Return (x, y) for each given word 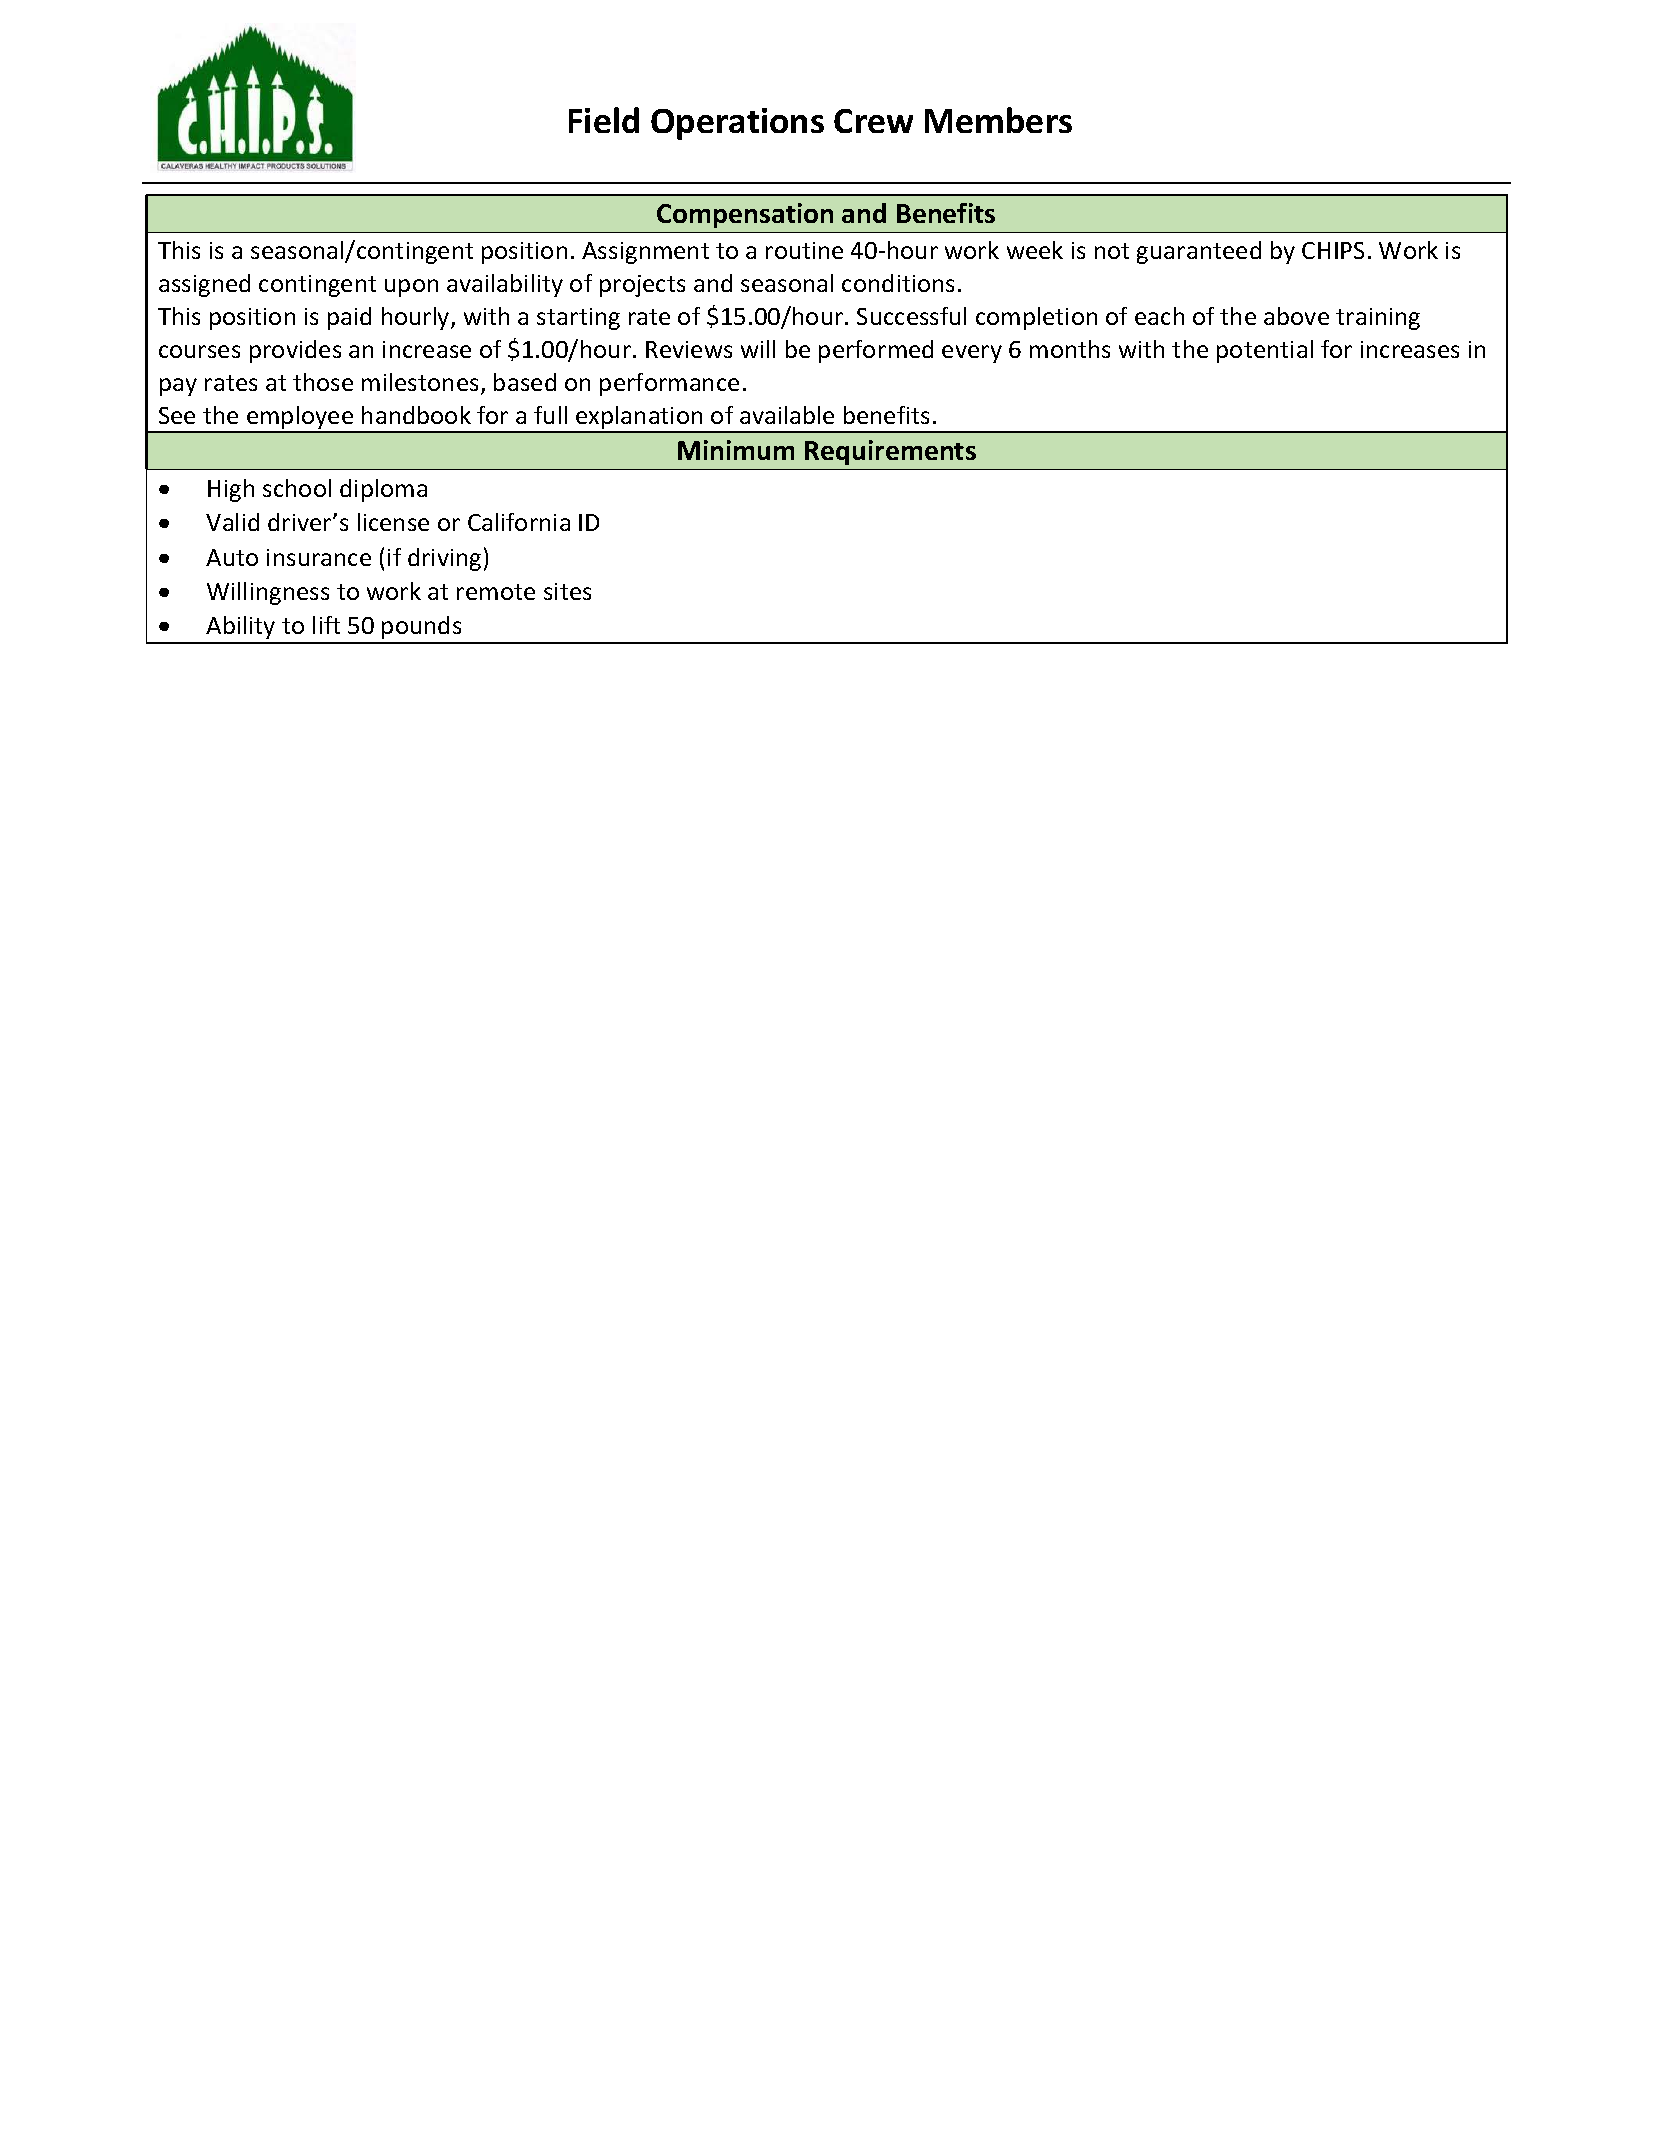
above (1296, 316)
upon (411, 288)
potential (1265, 351)
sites (567, 591)
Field (604, 120)
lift (326, 625)
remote (496, 592)
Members (998, 120)
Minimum (736, 450)
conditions (898, 283)
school (297, 488)
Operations (737, 124)
